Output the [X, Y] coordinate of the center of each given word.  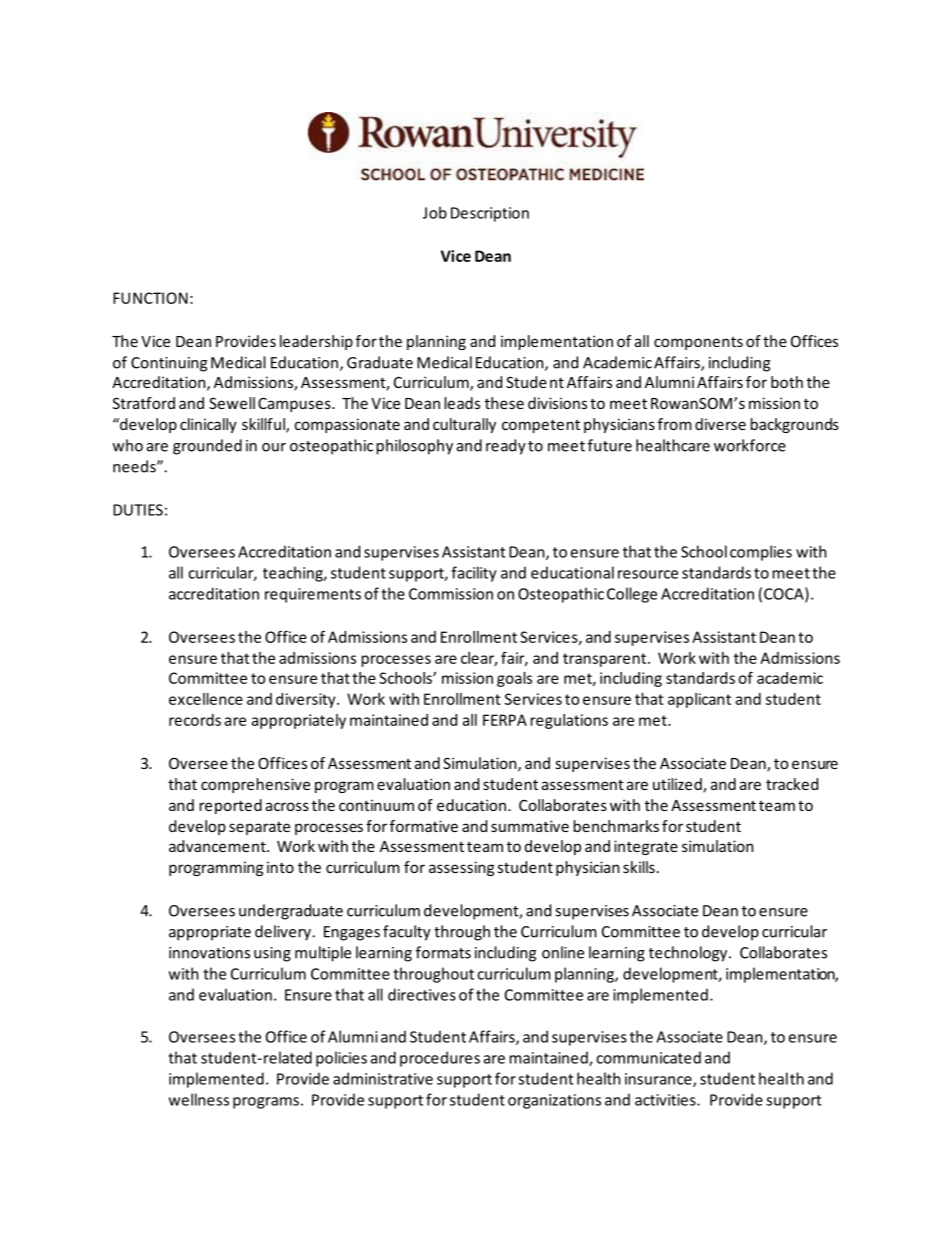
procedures [440, 1059]
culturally [464, 425]
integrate [646, 847]
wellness [199, 1099]
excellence [206, 699]
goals [514, 679]
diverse [720, 424]
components [698, 343]
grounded [207, 447]
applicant [699, 700]
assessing [461, 868]
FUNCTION [150, 298]
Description [490, 214]
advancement [218, 846]
